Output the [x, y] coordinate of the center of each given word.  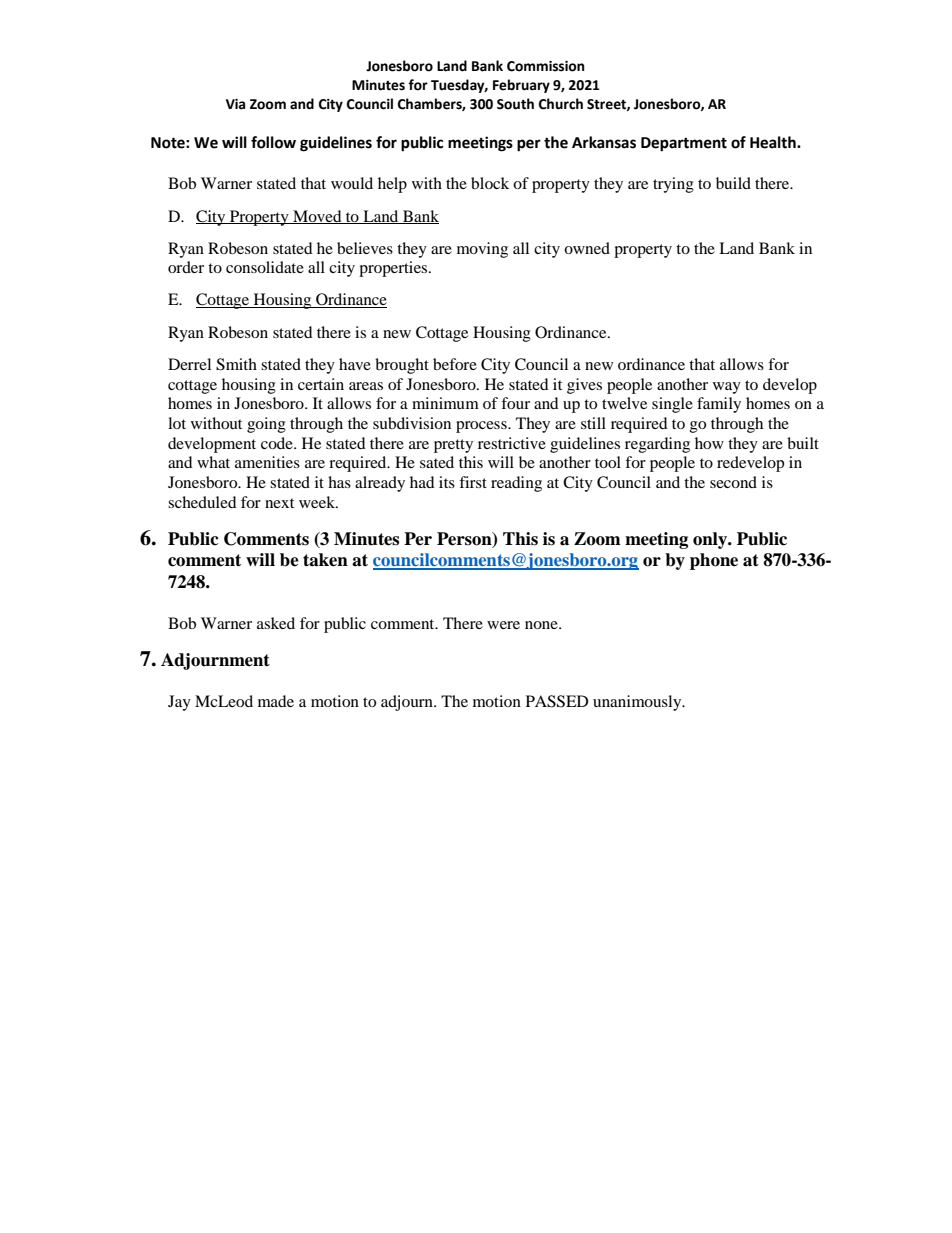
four [515, 403]
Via [235, 104]
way [727, 388]
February [521, 86]
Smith [236, 364]
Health [774, 142]
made [276, 701]
